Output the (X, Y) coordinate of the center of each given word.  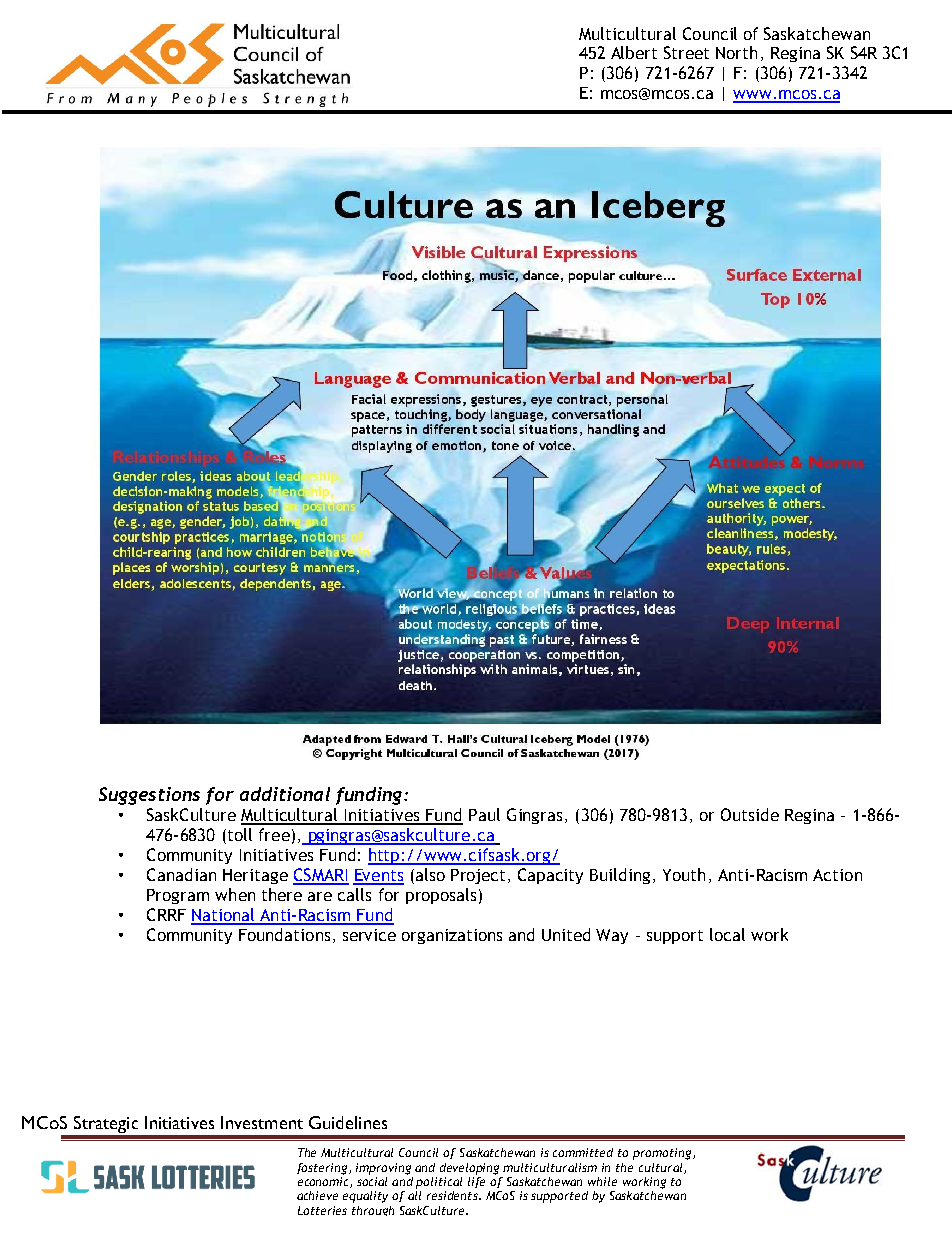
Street (686, 52)
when (235, 894)
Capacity (550, 876)
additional (285, 794)
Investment (262, 1122)
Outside (750, 814)
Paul (484, 814)
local (727, 934)
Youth (684, 874)
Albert (634, 52)
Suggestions (149, 796)
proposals (441, 896)
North (736, 52)
